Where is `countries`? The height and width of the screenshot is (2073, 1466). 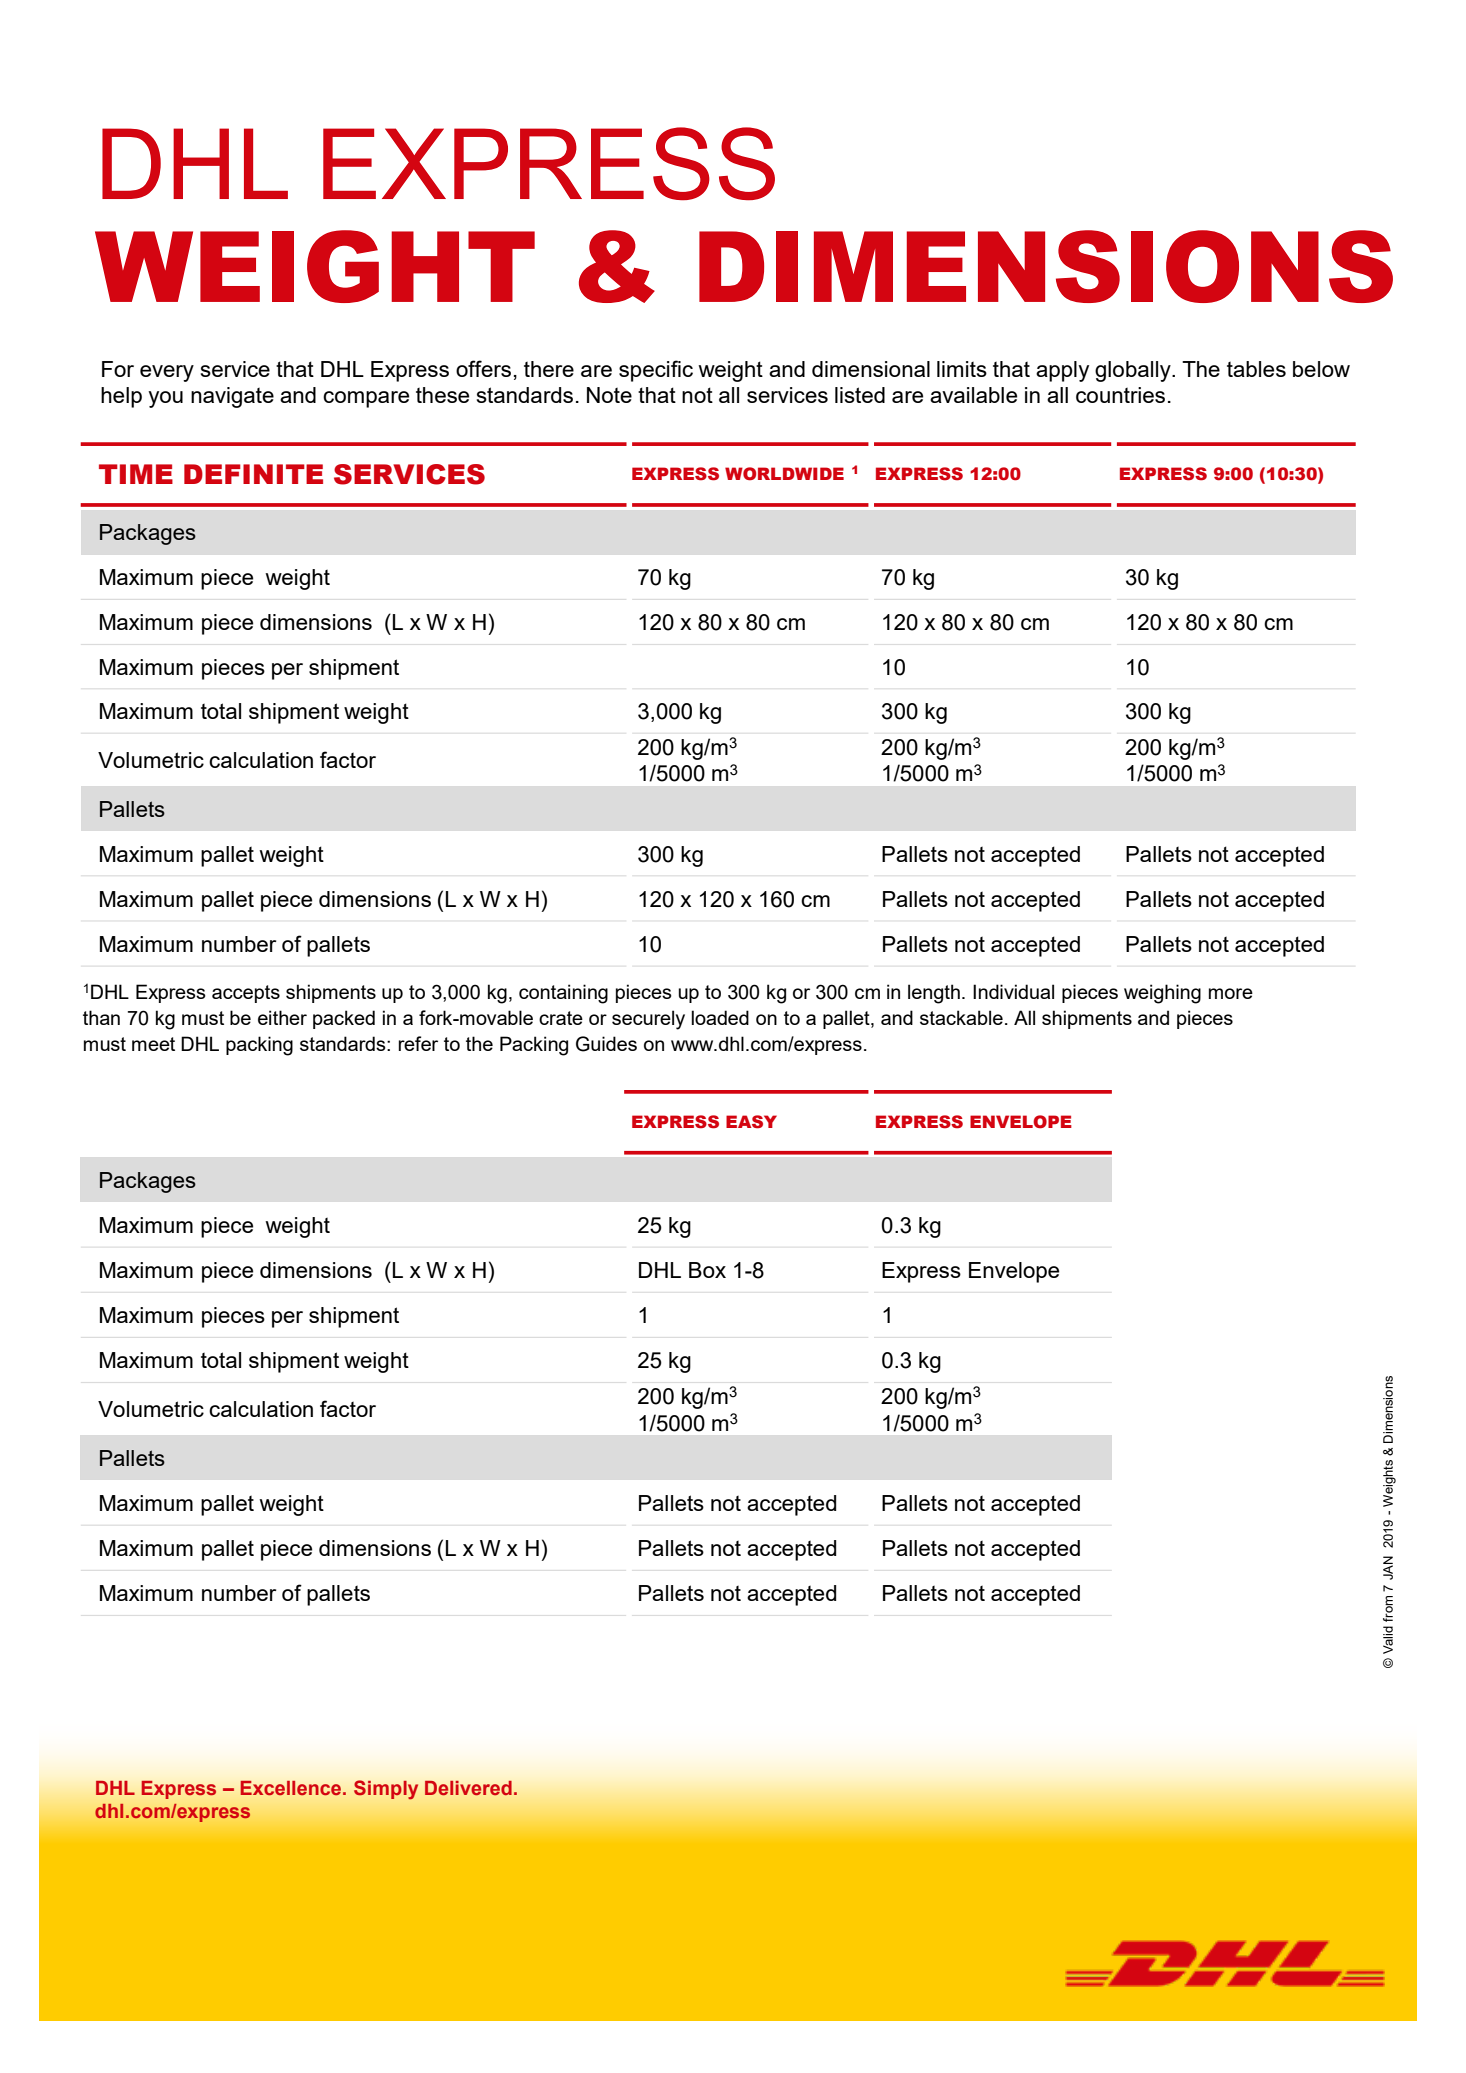
countries is located at coordinates (1120, 395).
